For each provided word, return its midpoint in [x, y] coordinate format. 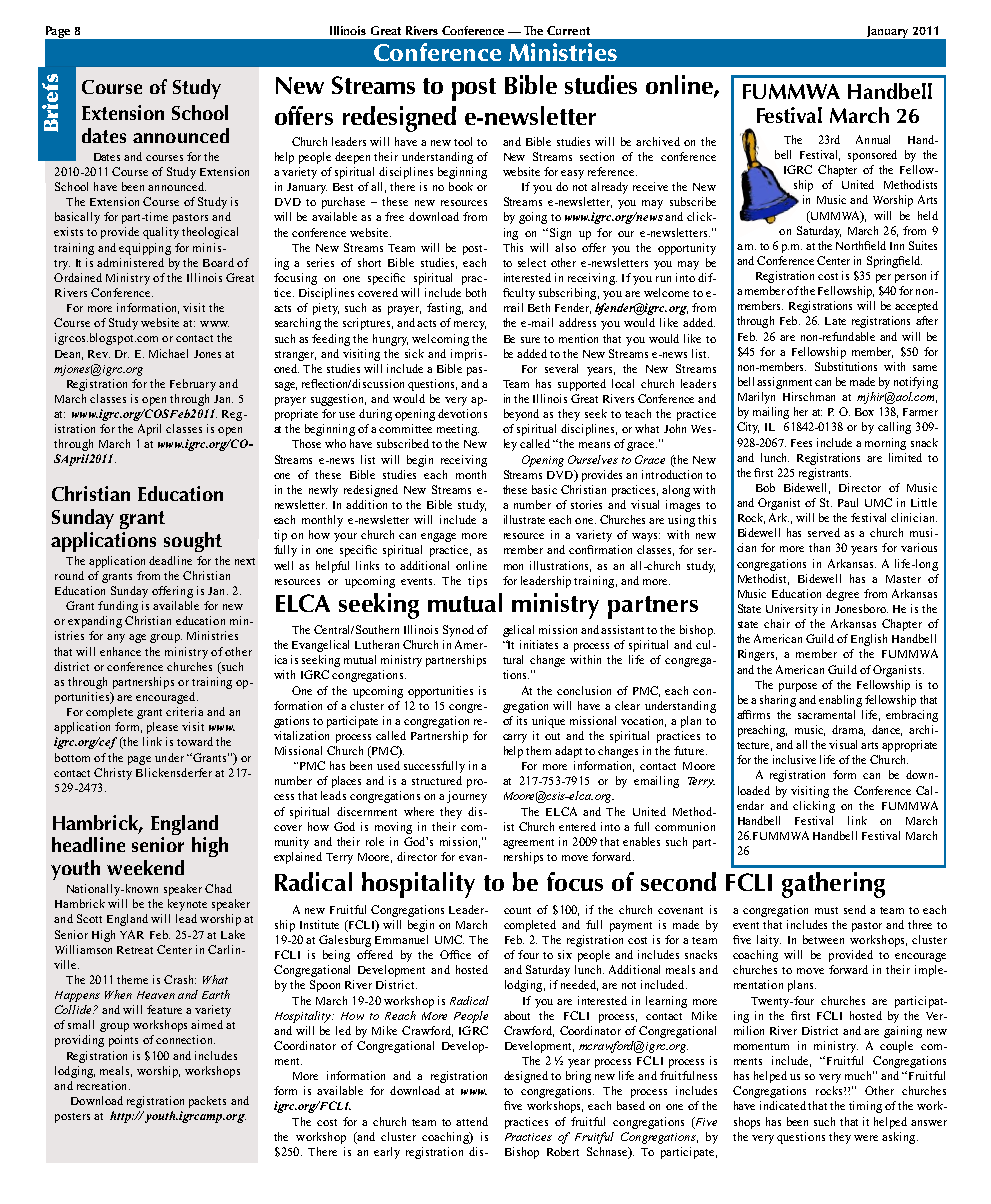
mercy [470, 325]
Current [568, 30]
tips [477, 582]
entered [577, 826]
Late [835, 321]
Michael [168, 353]
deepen [352, 158]
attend [472, 1121]
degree [842, 595]
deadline [170, 560]
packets [207, 1102]
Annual [873, 139]
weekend [145, 867]
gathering [833, 885]
